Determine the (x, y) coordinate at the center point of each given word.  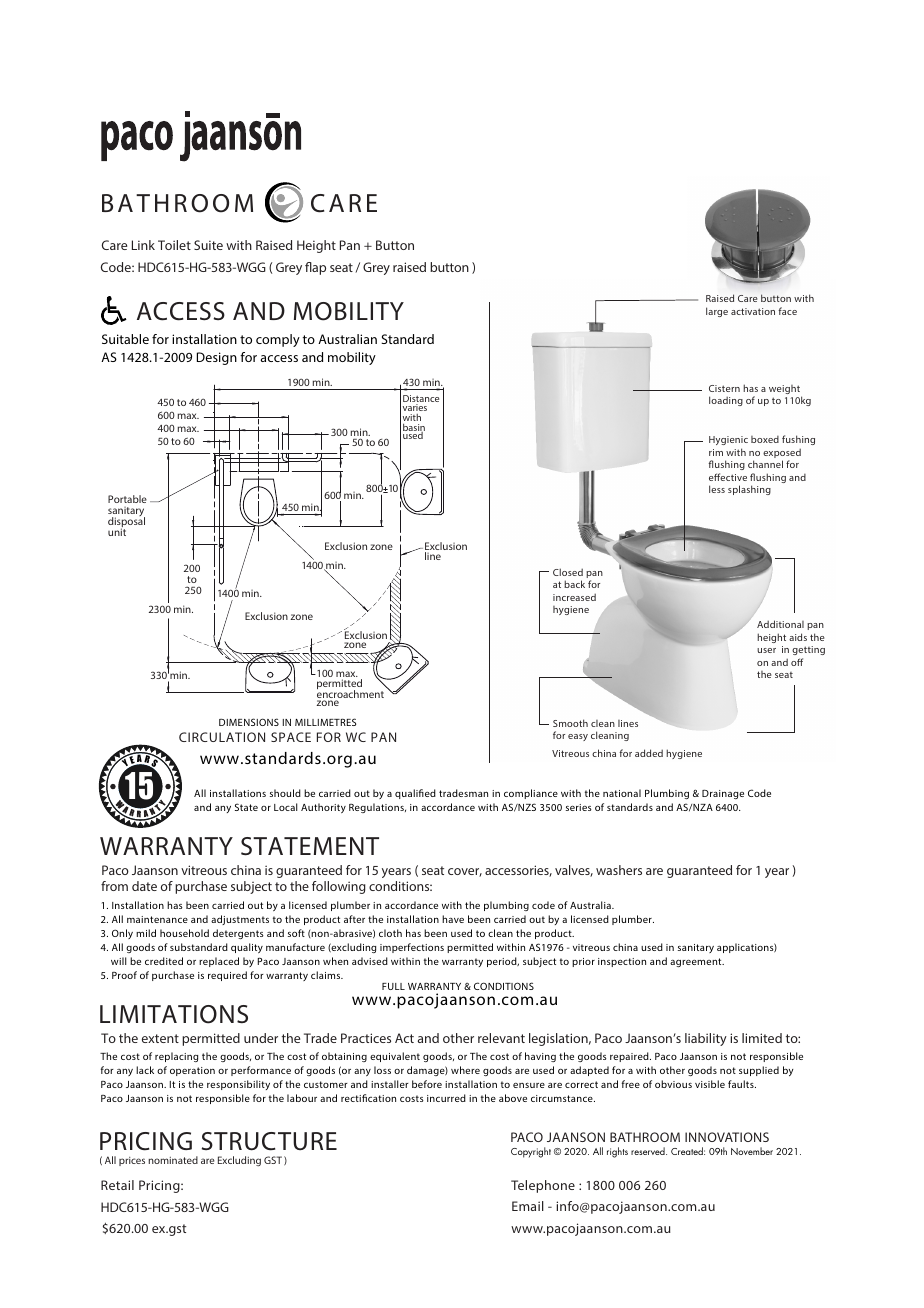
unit (117, 532)
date (144, 886)
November (752, 1151)
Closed (568, 572)
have (453, 919)
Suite (208, 245)
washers (619, 870)
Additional (780, 624)
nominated (173, 1160)
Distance (421, 400)
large (717, 312)
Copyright (531, 1152)
